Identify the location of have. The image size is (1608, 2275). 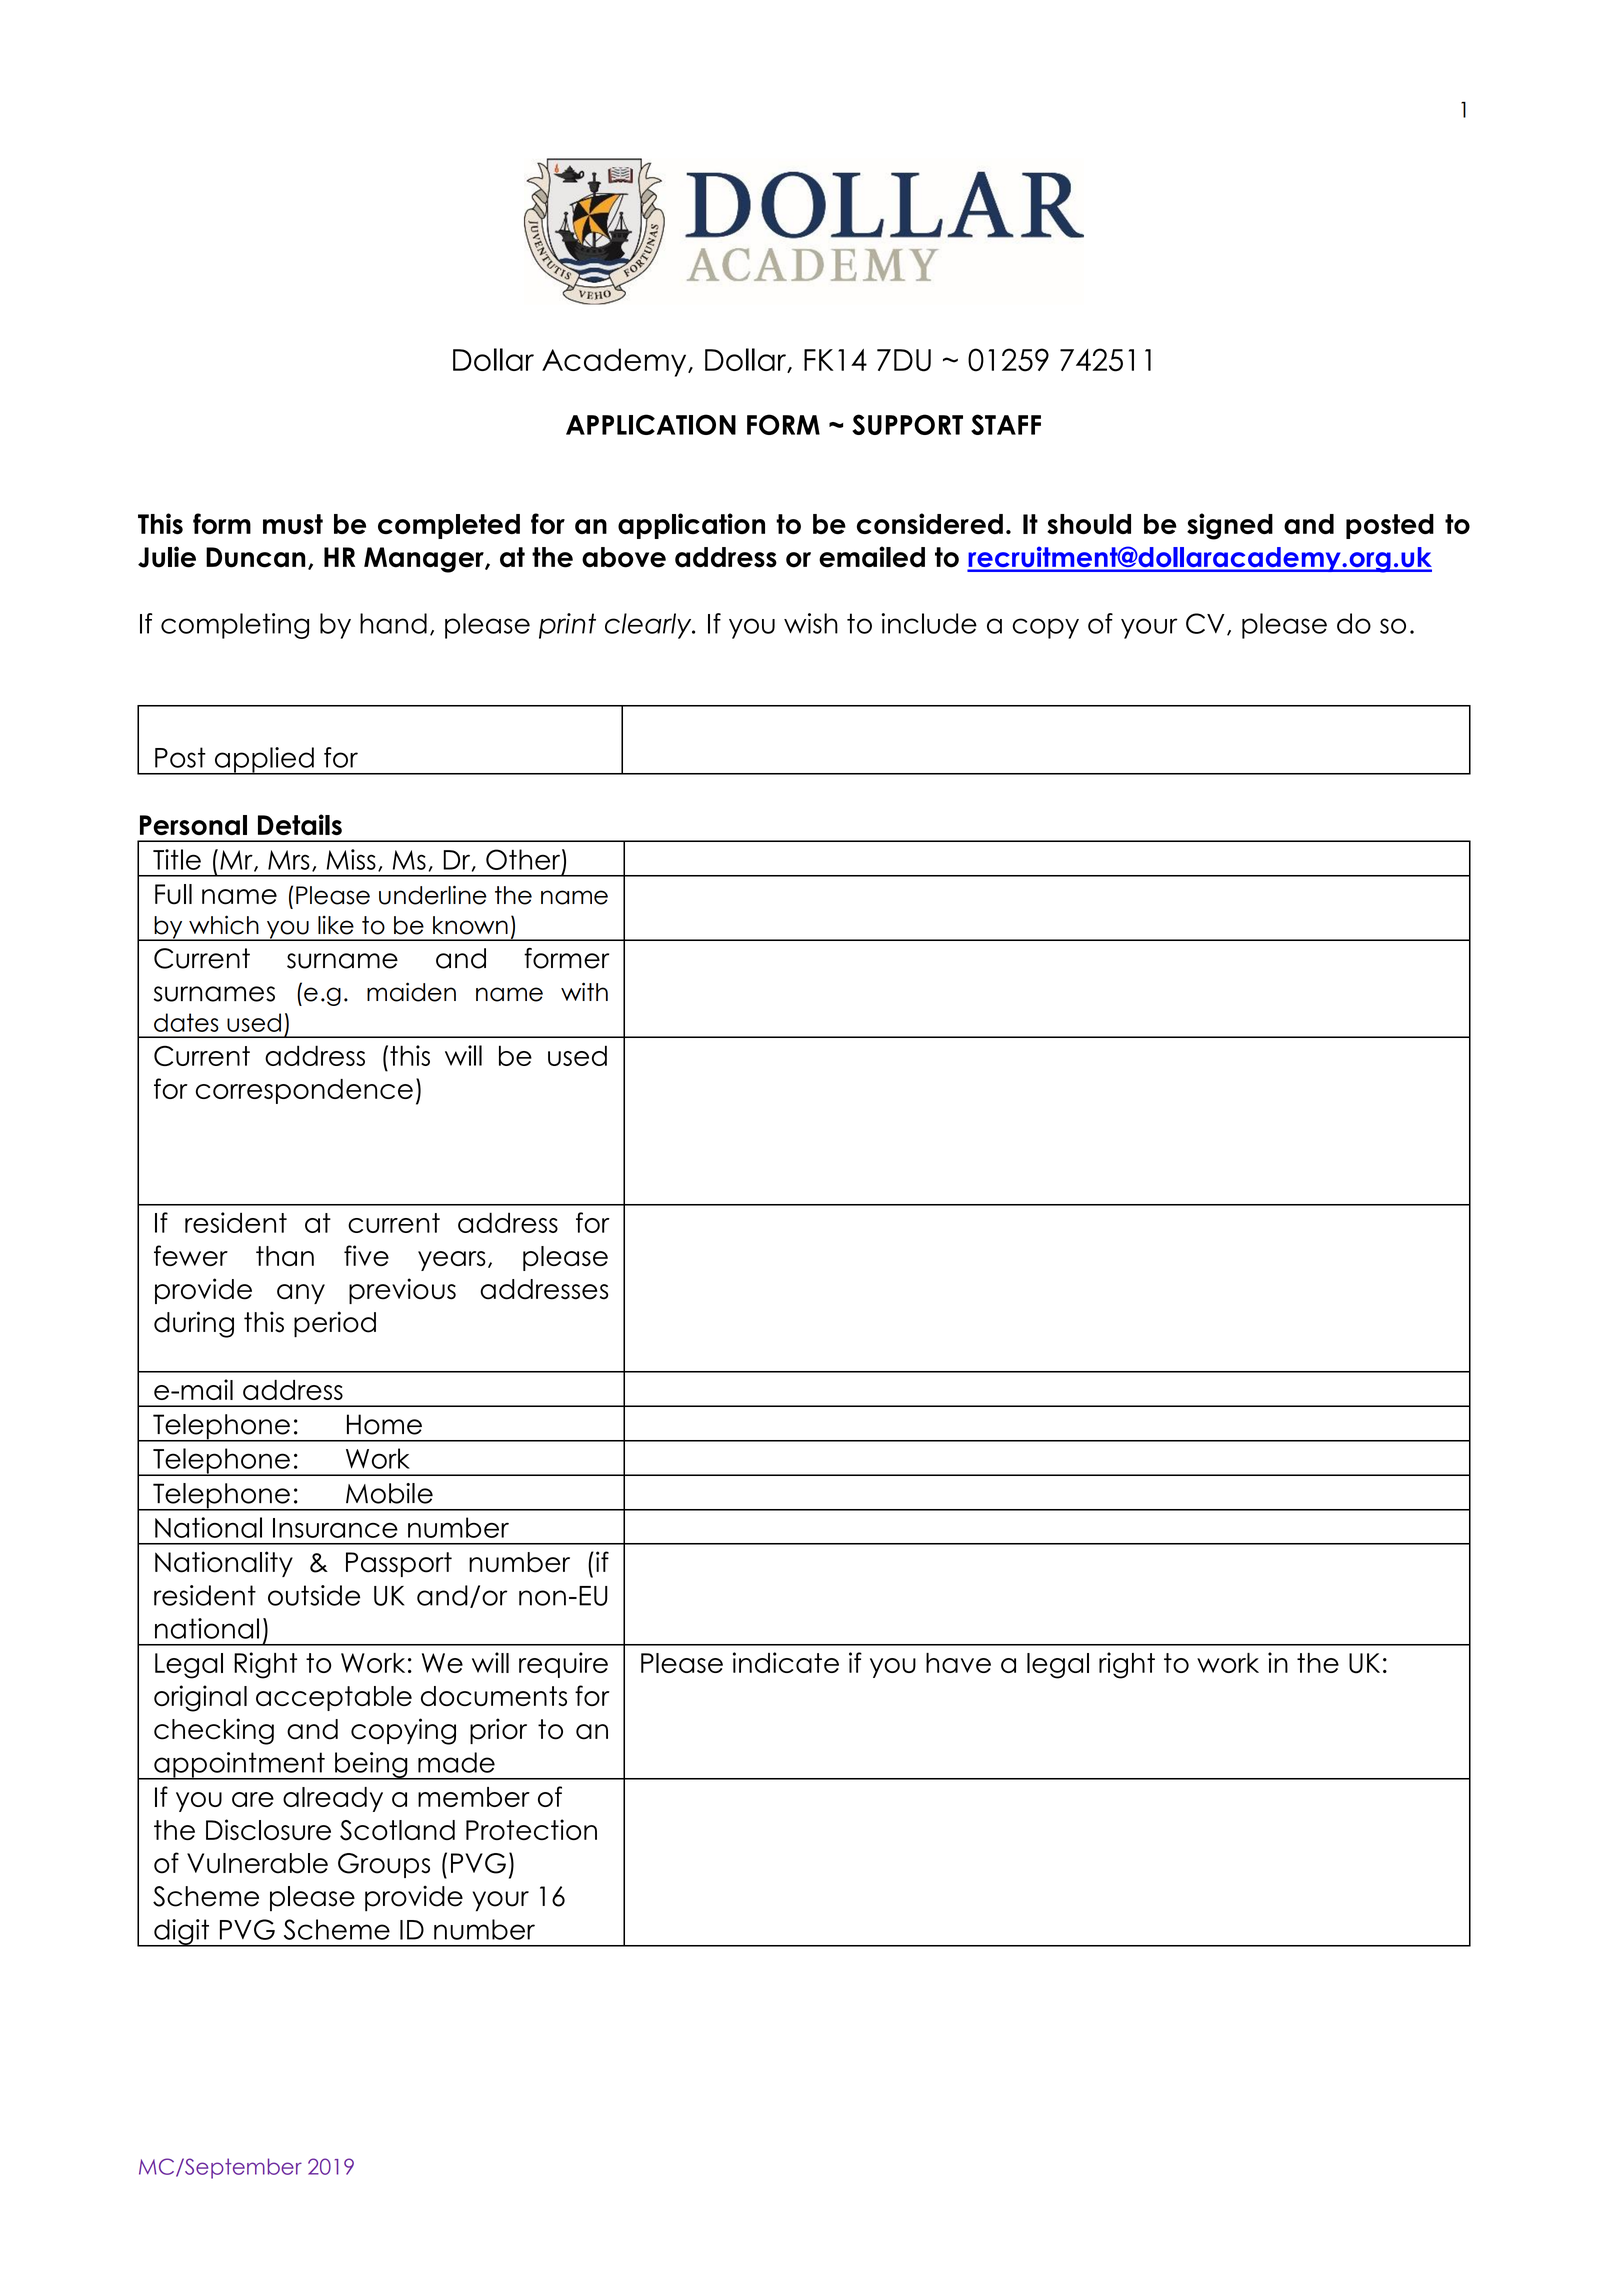
(958, 1663).
